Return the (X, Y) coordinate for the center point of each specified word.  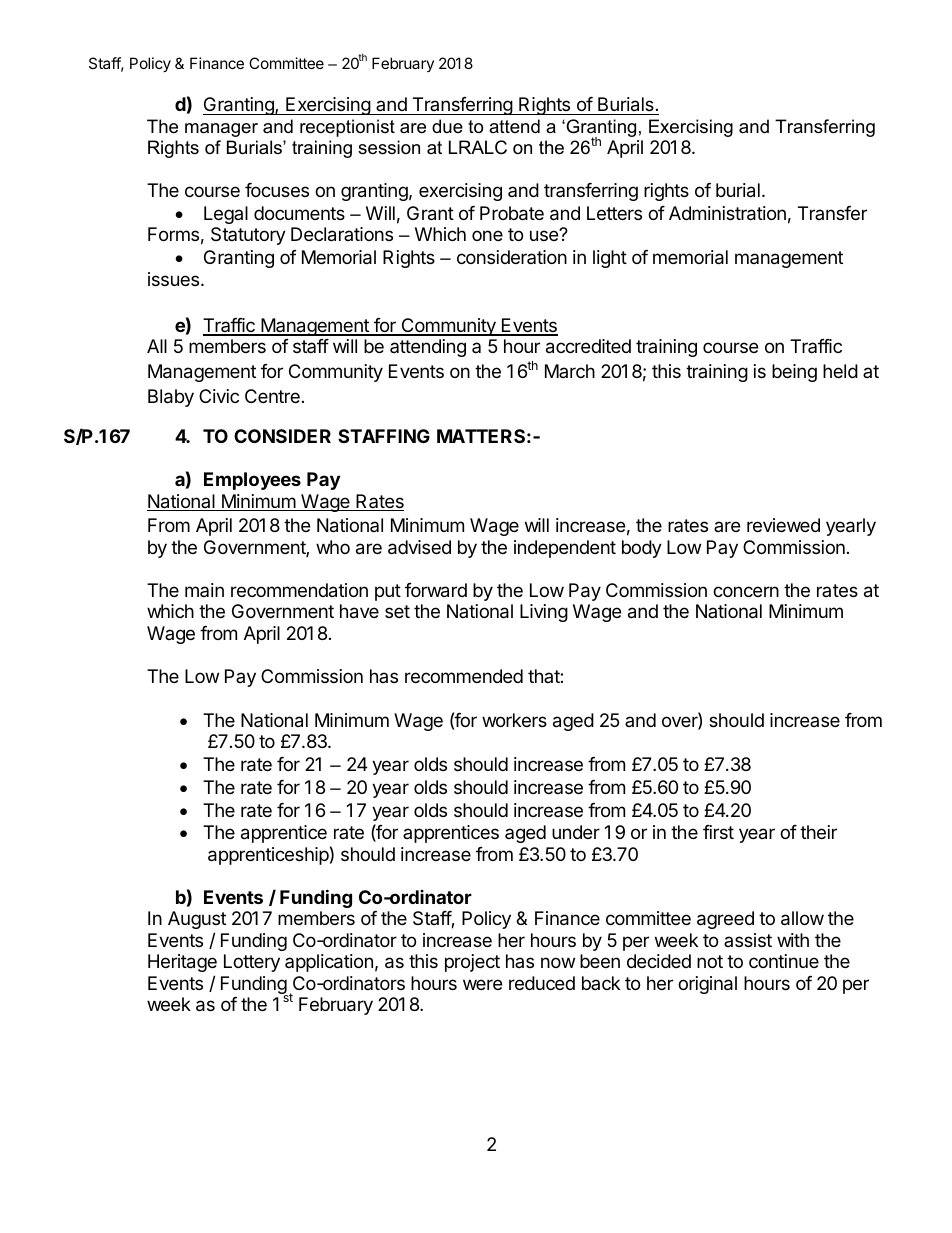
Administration (727, 213)
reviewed (783, 525)
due (447, 126)
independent (565, 549)
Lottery (252, 963)
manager (221, 130)
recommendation (299, 590)
